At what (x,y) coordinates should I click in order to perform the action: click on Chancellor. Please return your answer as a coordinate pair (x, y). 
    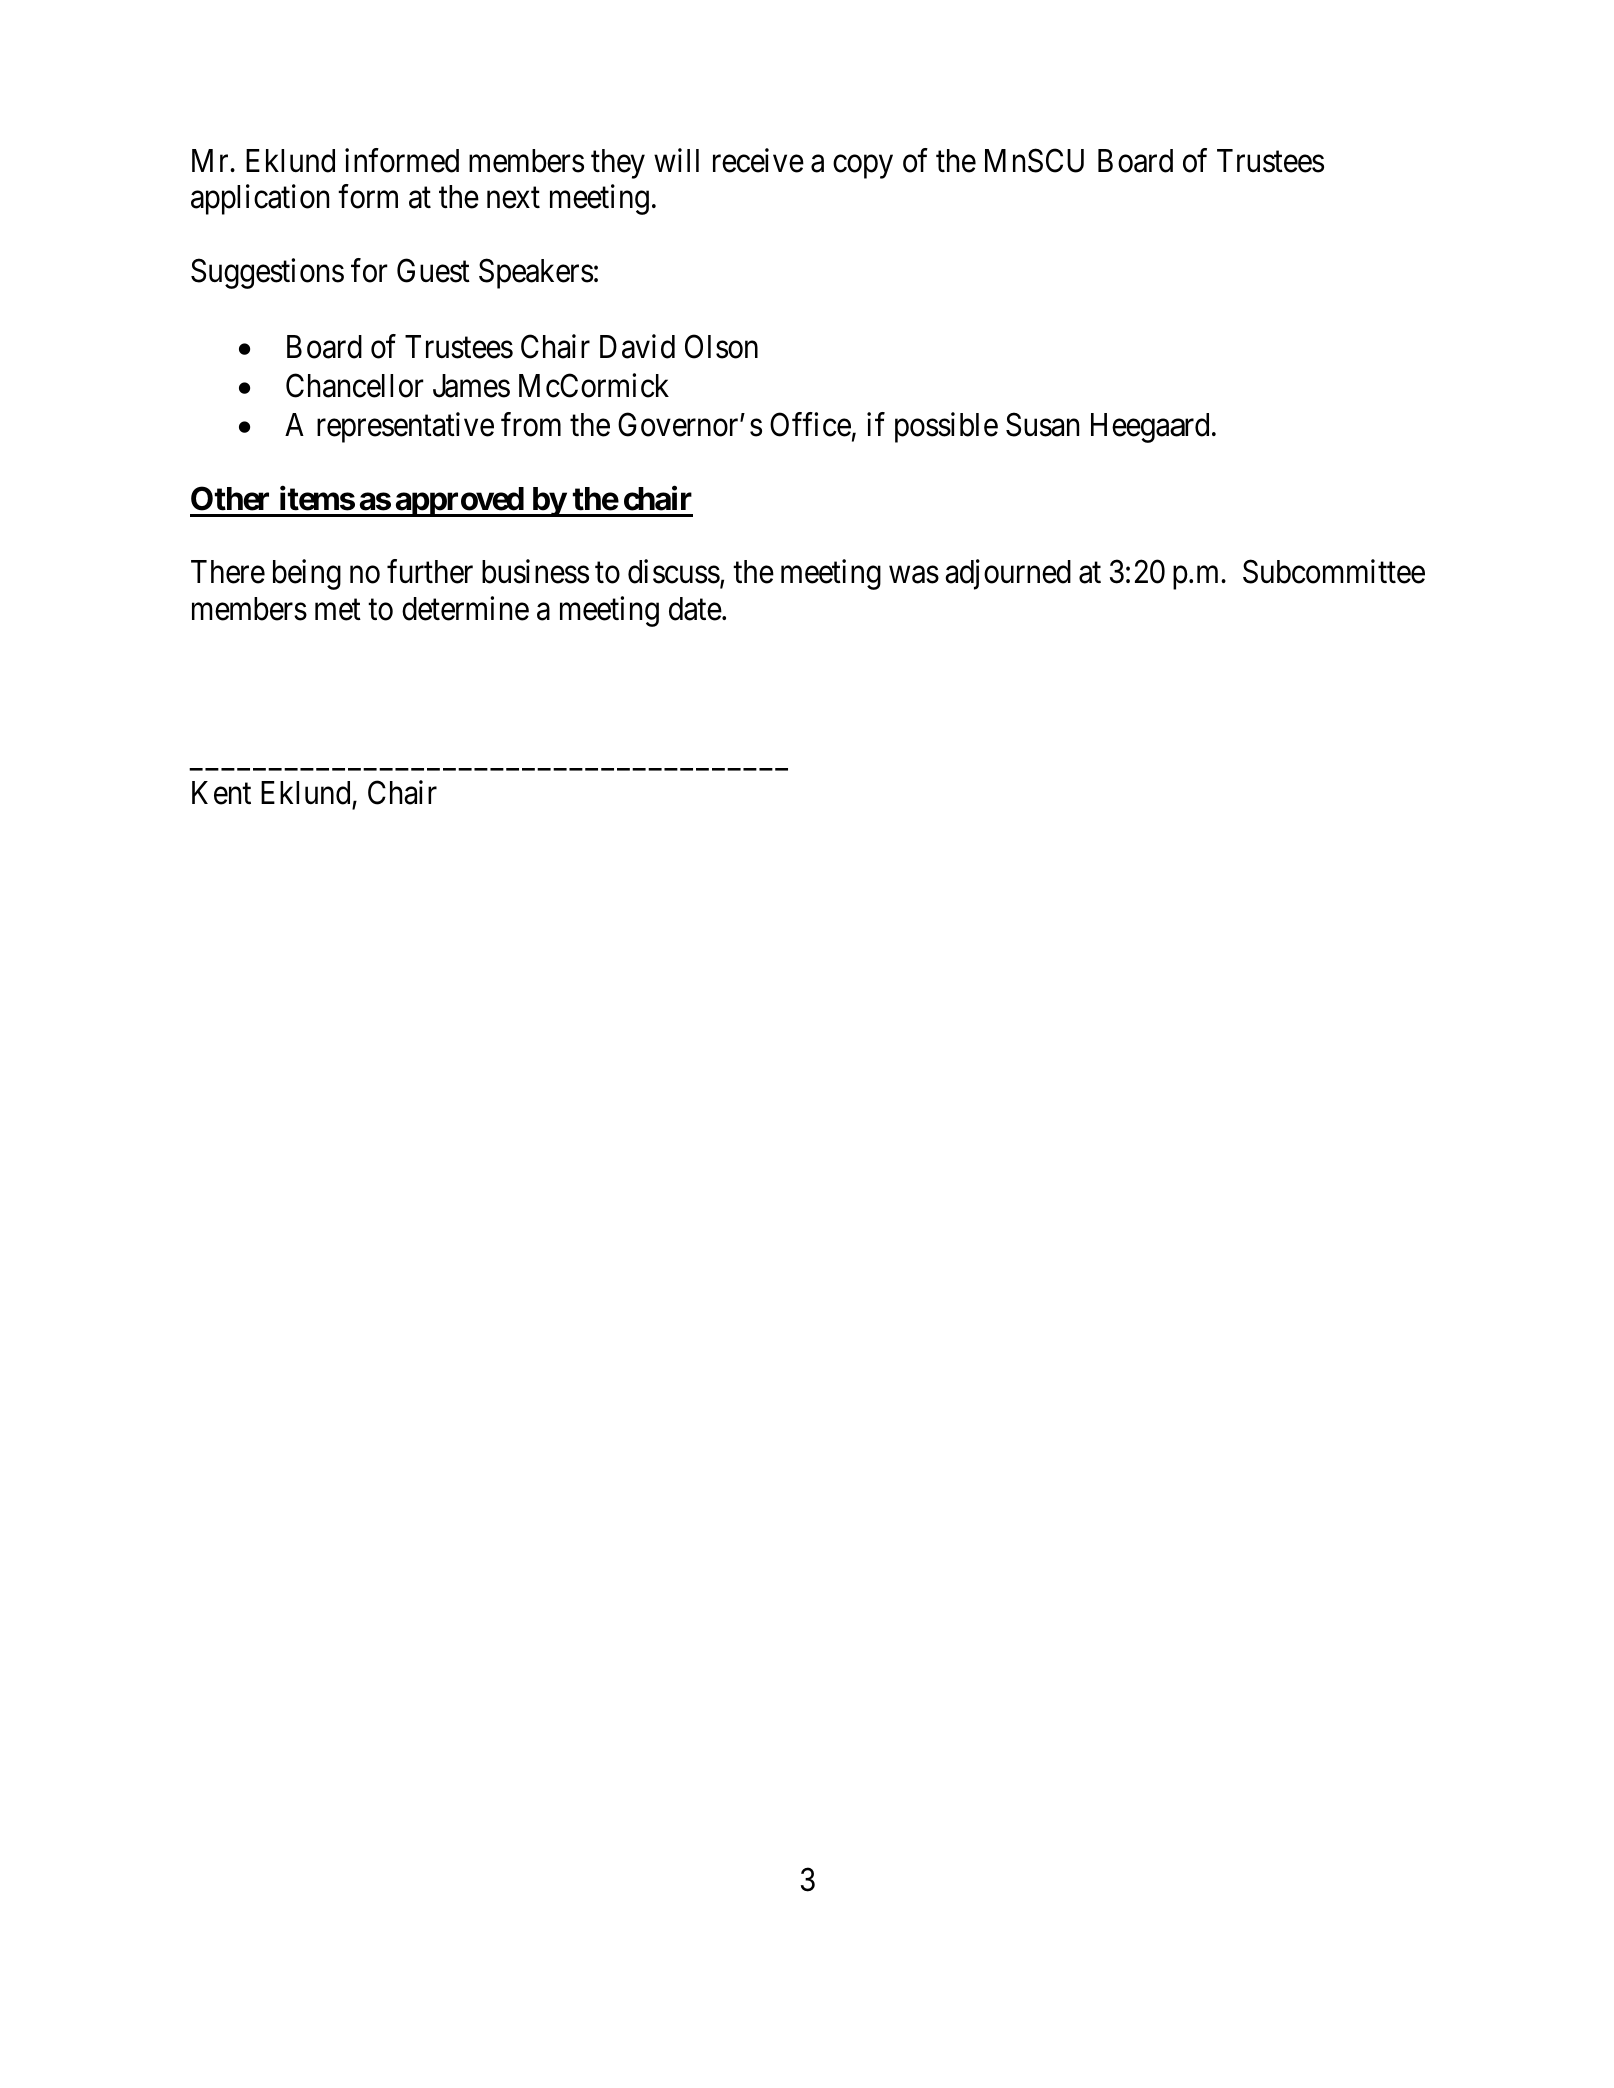
    Looking at the image, I should click on (355, 385).
